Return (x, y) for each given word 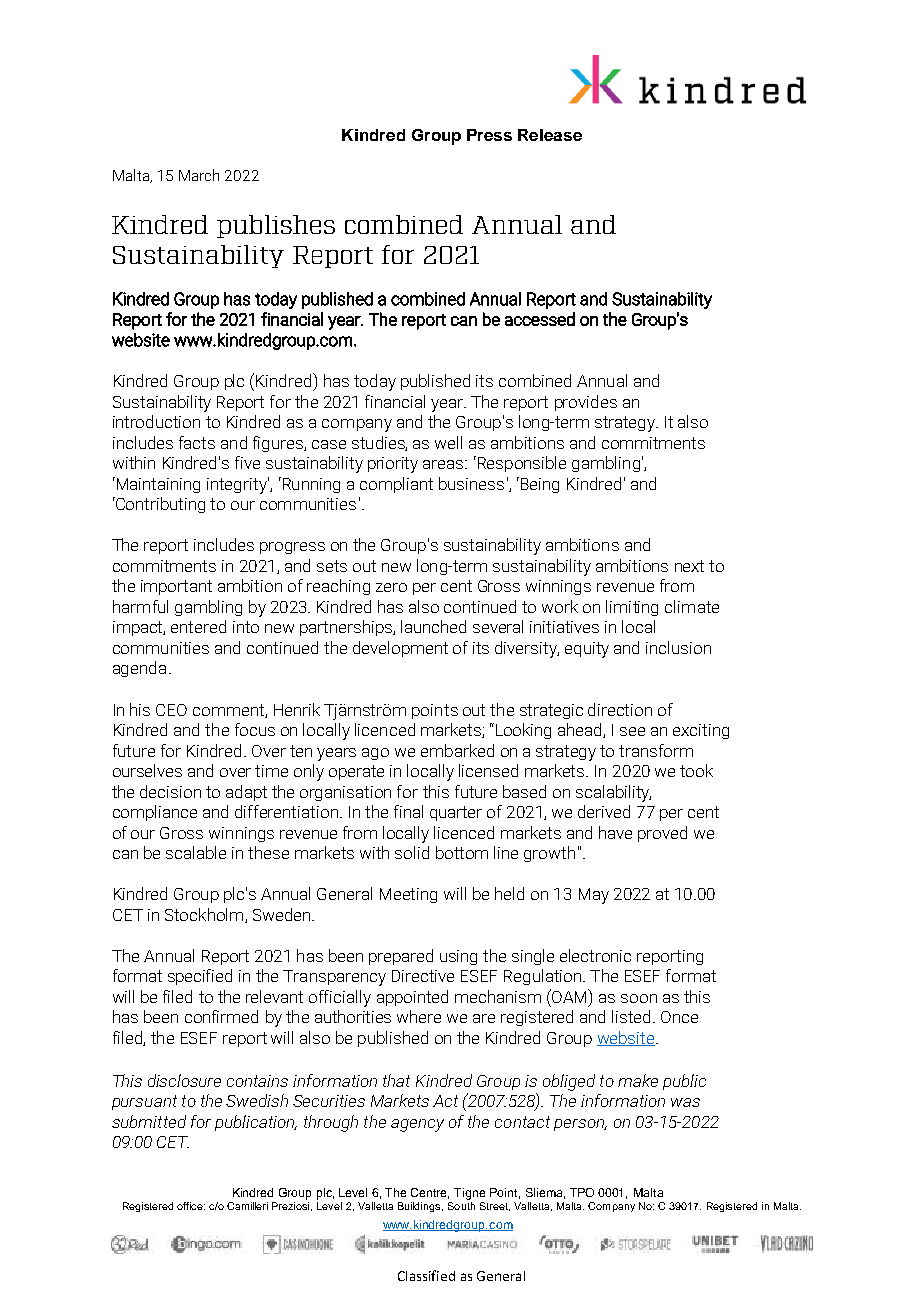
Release (550, 135)
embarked (457, 750)
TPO (582, 1192)
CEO (171, 710)
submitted (149, 1121)
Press (489, 135)
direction (620, 709)
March (199, 175)
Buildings (420, 1207)
